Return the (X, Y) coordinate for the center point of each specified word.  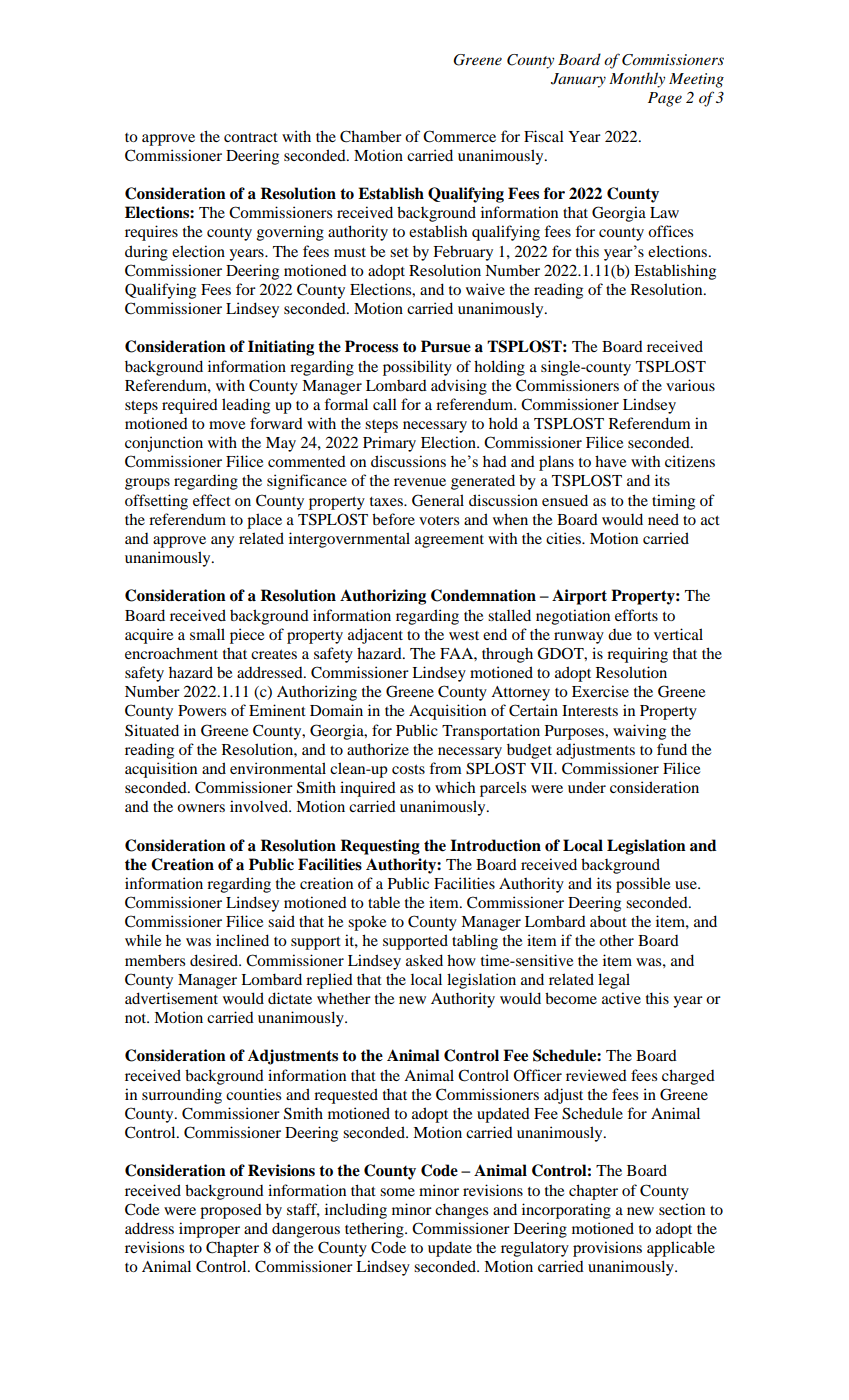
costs (408, 769)
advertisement (171, 998)
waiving (639, 732)
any (222, 542)
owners (201, 808)
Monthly (637, 80)
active (621, 998)
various (690, 385)
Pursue (446, 346)
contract (251, 137)
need (663, 519)
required (190, 406)
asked (424, 960)
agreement (449, 541)
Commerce (459, 136)
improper (209, 1230)
